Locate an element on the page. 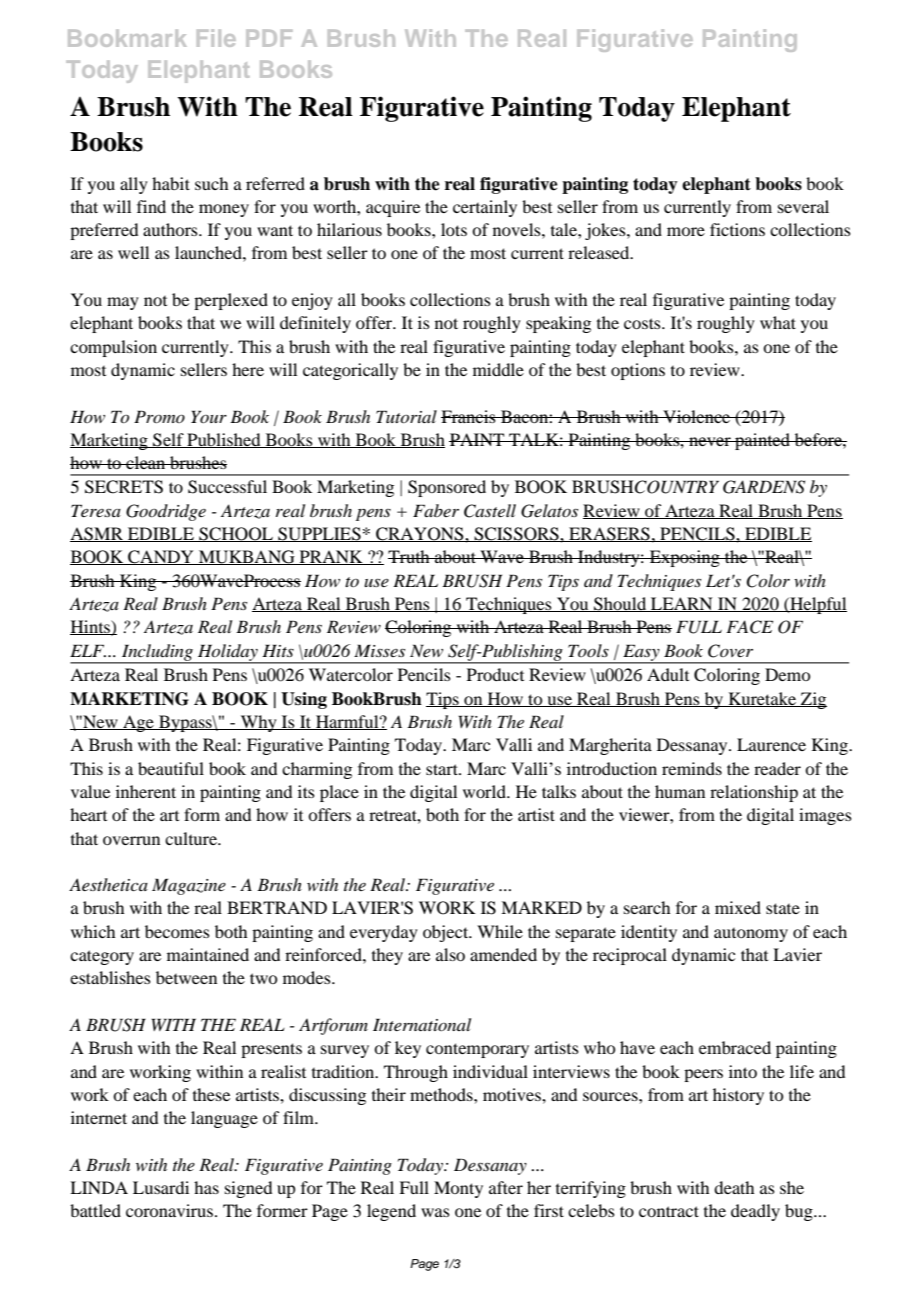  several is located at coordinates (803, 206).
